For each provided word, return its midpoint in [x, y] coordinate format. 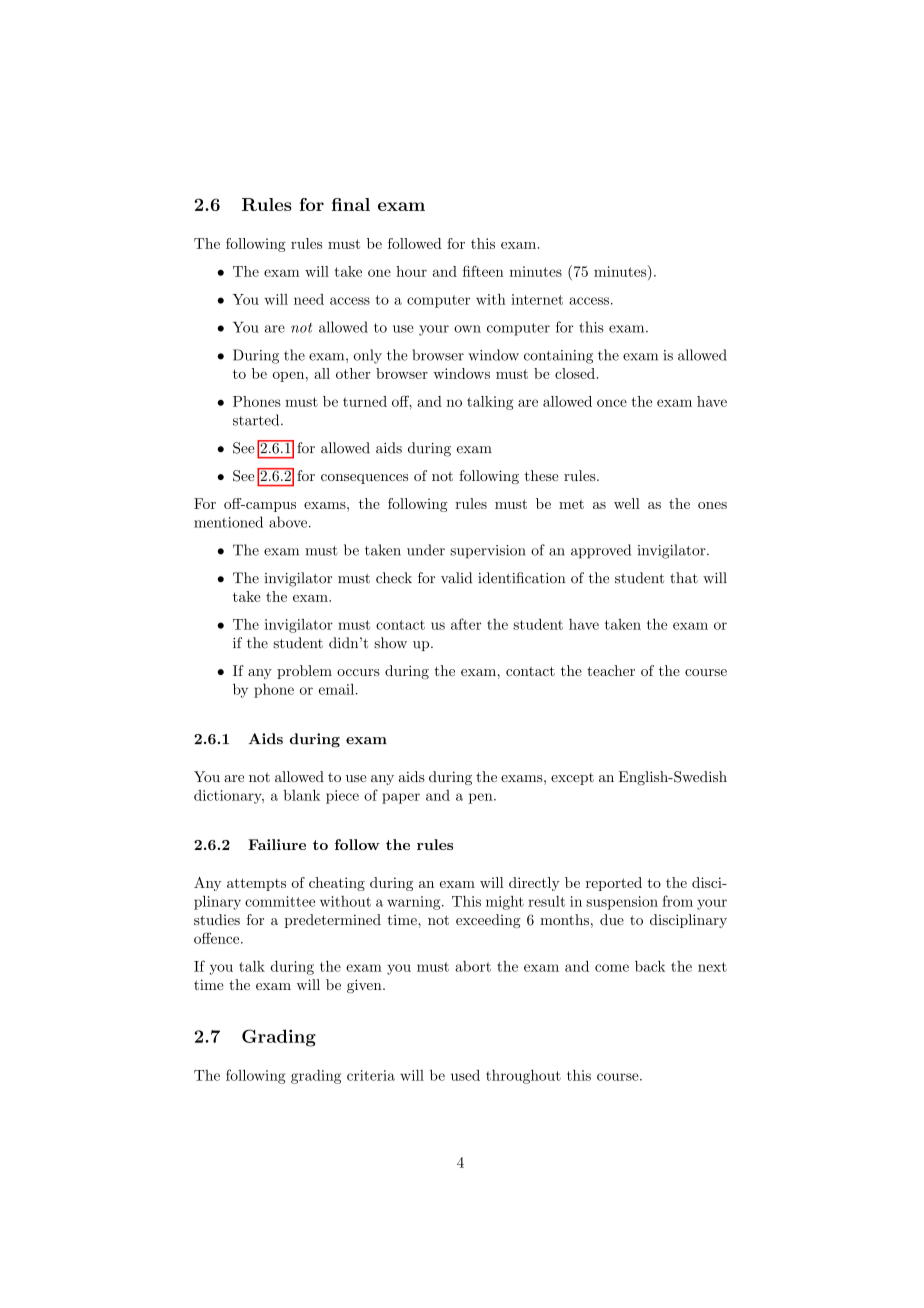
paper [401, 798]
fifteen [483, 271]
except [572, 779]
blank [302, 795]
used [465, 1075]
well [627, 503]
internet [537, 299]
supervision [487, 552]
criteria [371, 1075]
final [351, 204]
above [288, 522]
